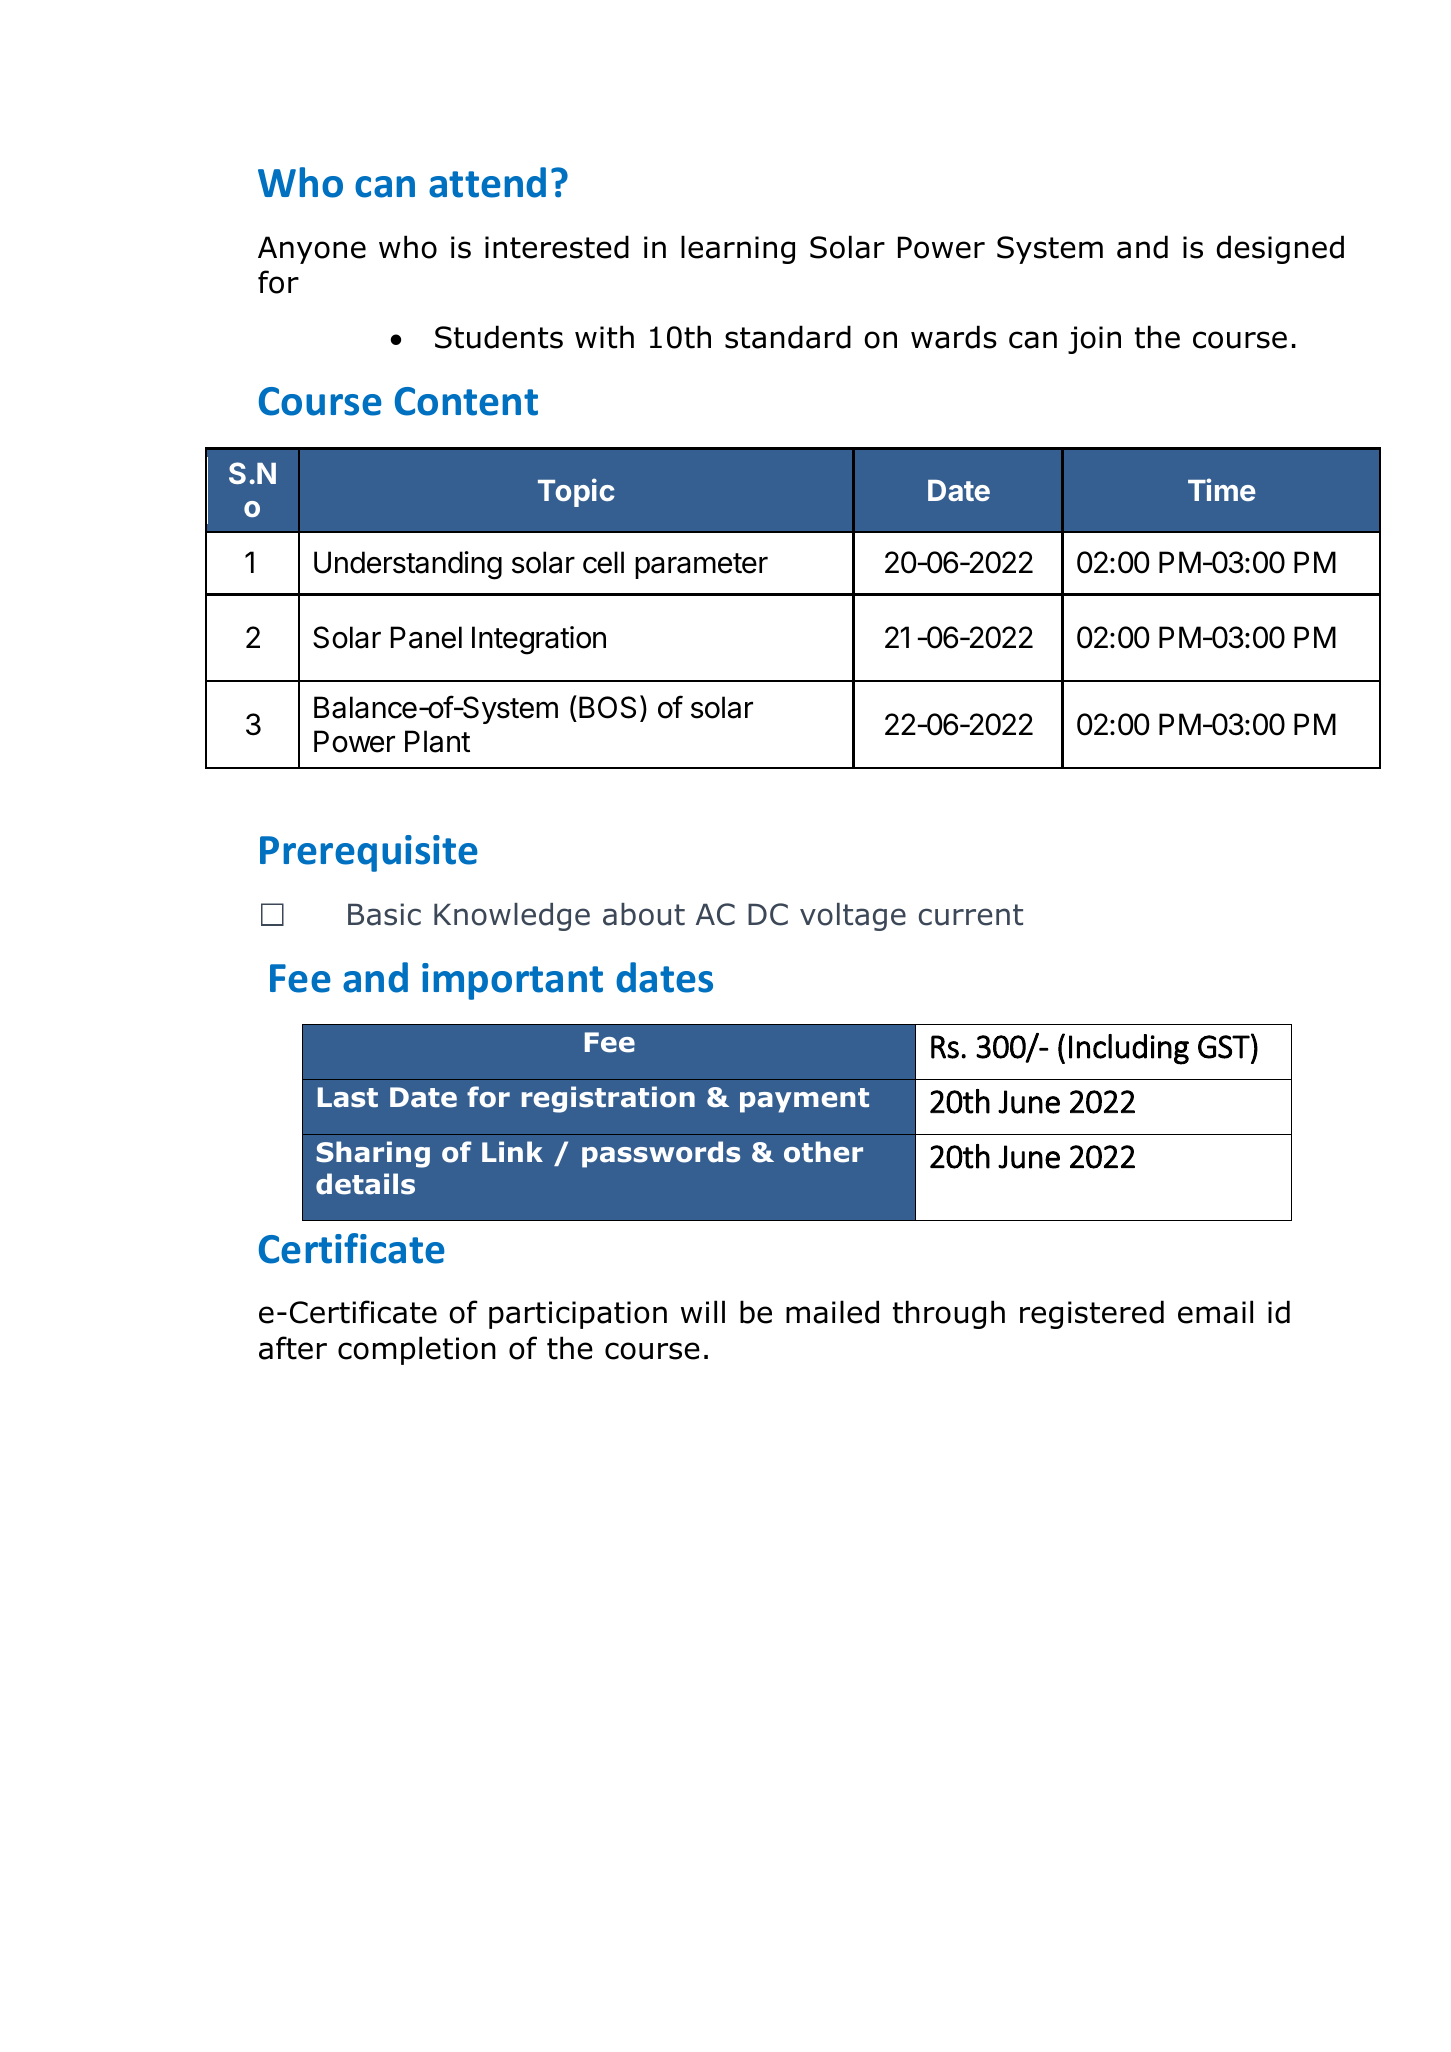 This screenshot has height=2052, width=1451. What do you see at coordinates (1222, 489) in the screenshot?
I see `Time` at bounding box center [1222, 489].
